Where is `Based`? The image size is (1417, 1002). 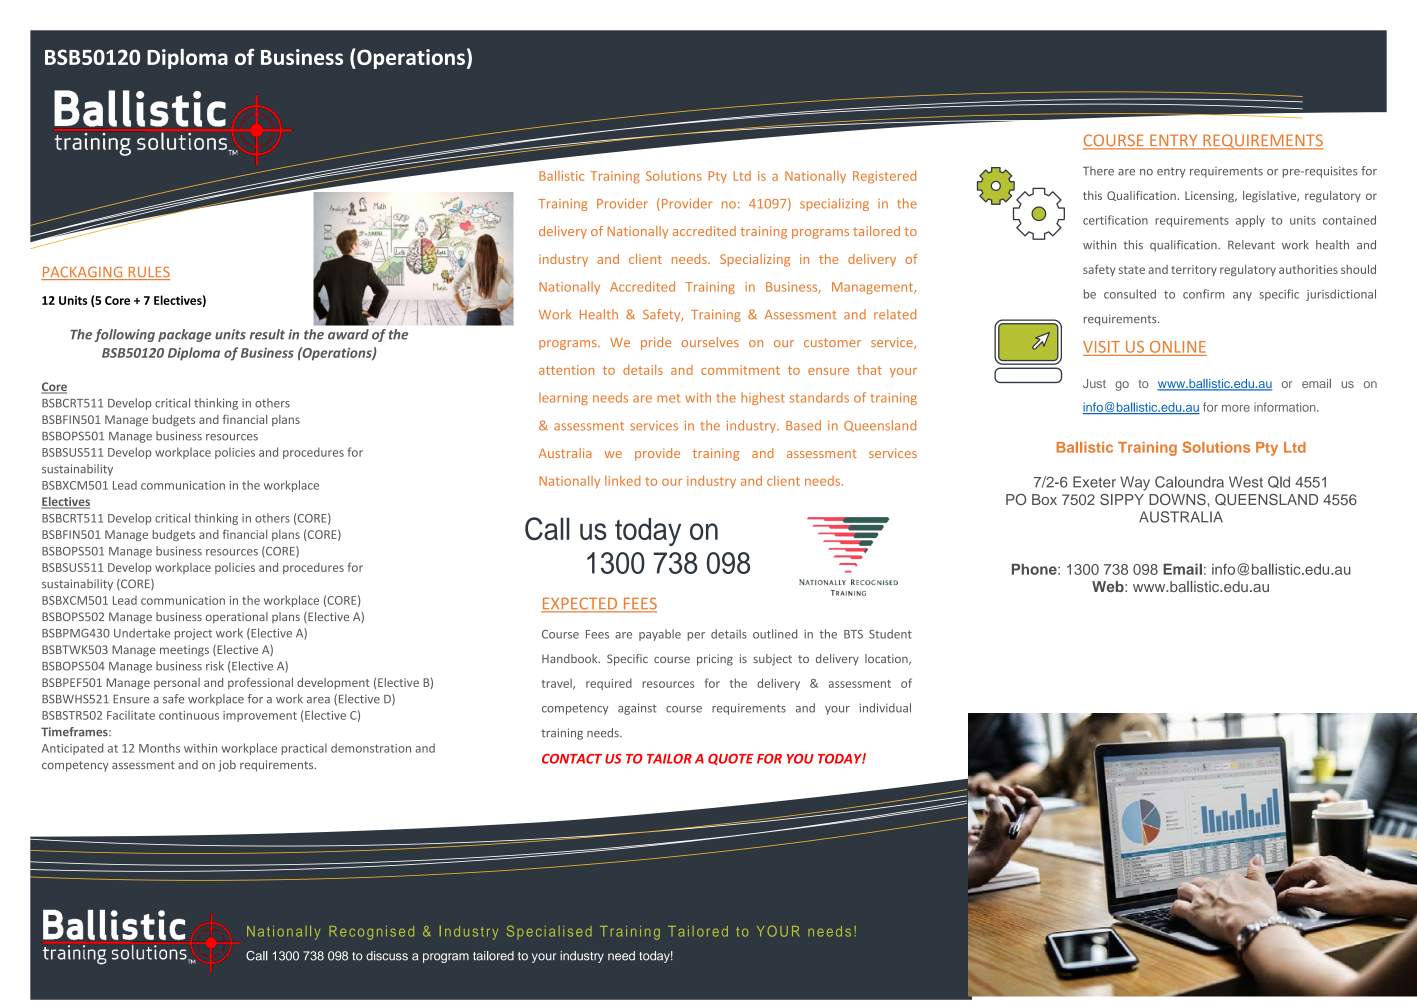
Based is located at coordinates (803, 425).
